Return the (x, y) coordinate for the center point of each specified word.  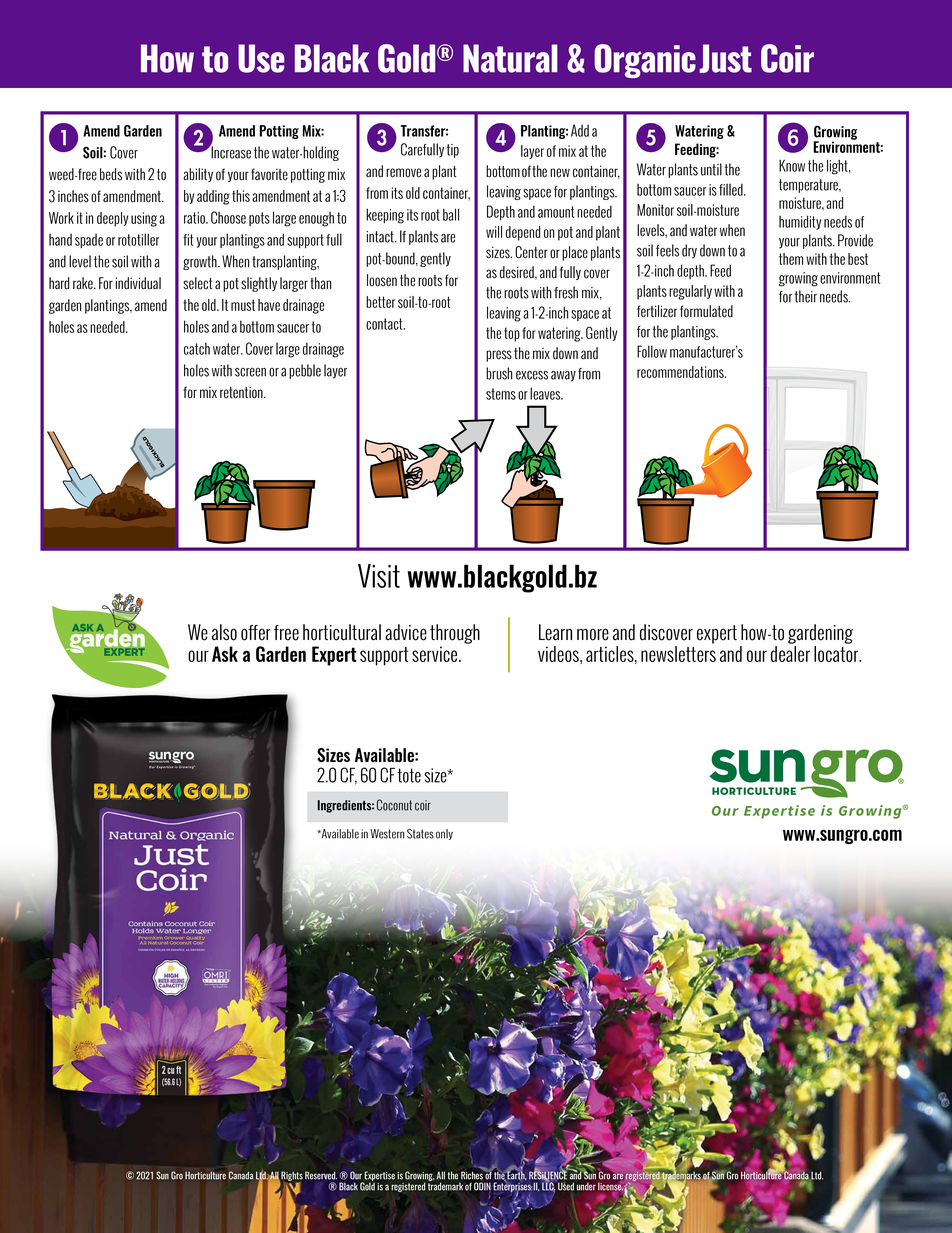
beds (111, 174)
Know (792, 165)
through (455, 634)
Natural (510, 58)
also (224, 632)
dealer (790, 654)
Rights (291, 1177)
